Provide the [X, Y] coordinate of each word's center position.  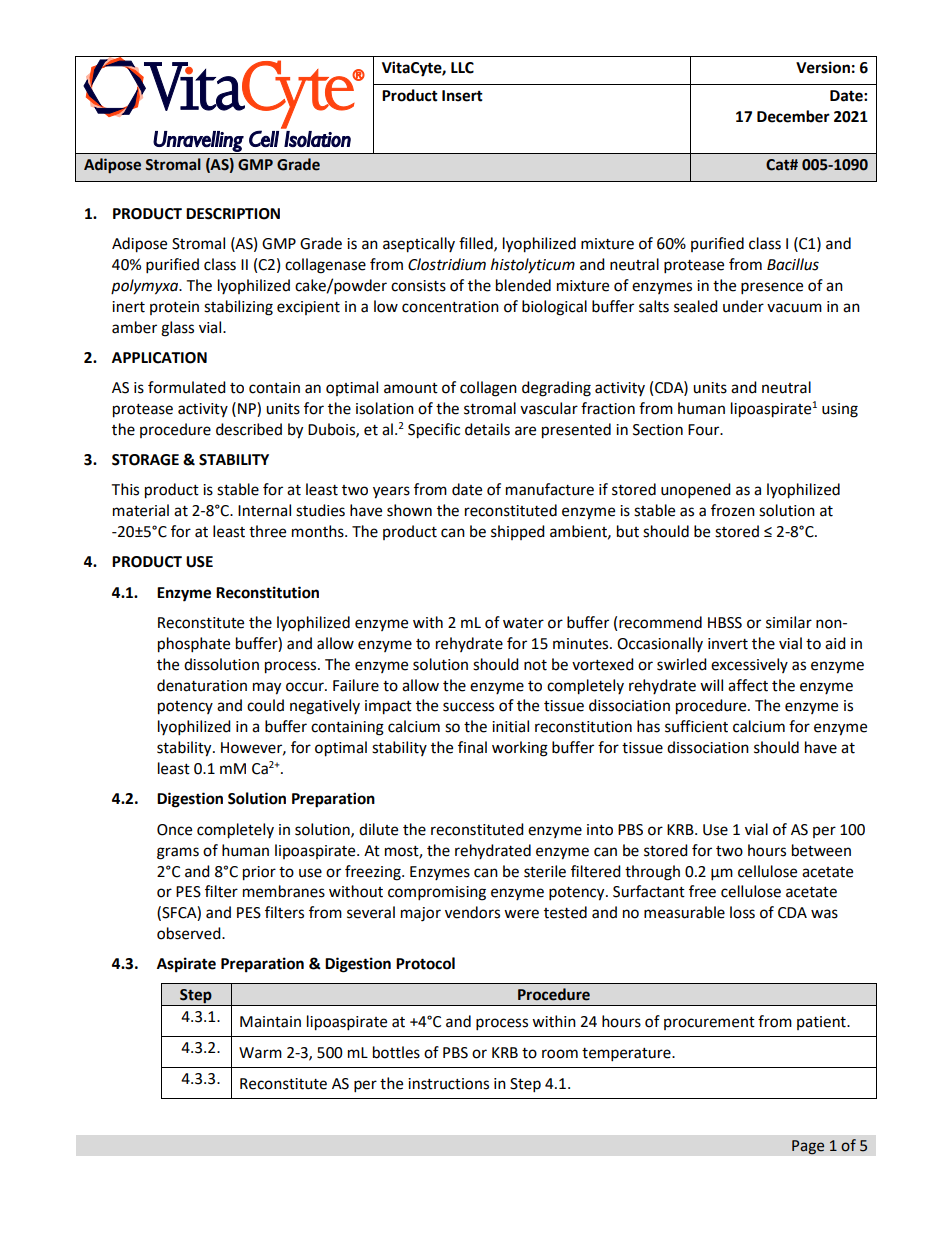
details [487, 429]
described [249, 429]
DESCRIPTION [233, 214]
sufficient [696, 726]
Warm [260, 1053]
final [472, 747]
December [793, 116]
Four [705, 430]
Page [808, 1147]
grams [178, 853]
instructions [448, 1084]
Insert [462, 96]
